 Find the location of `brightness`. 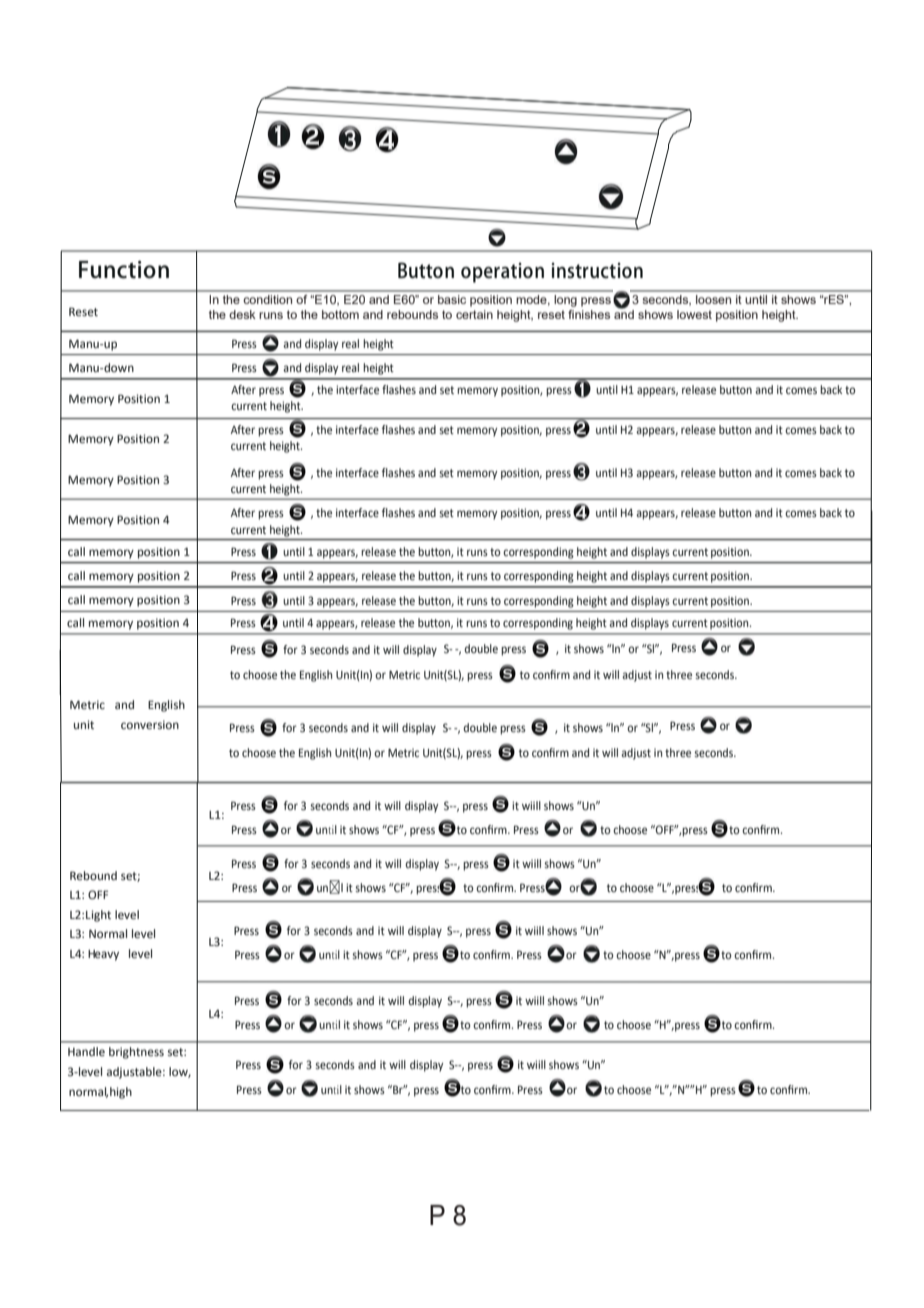

brightness is located at coordinates (136, 1053).
